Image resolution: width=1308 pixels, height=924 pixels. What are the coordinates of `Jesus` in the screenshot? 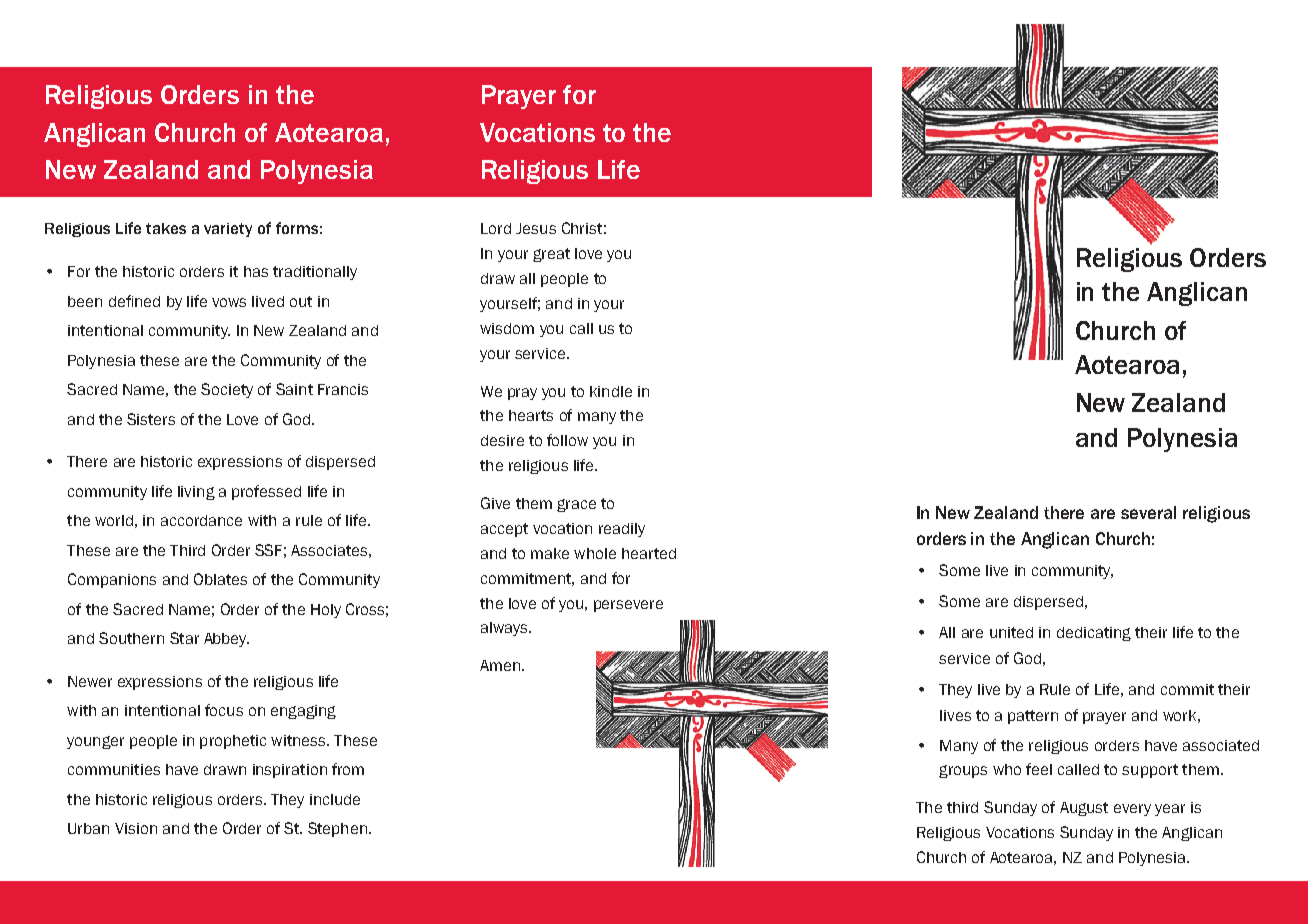 It's located at (536, 228).
